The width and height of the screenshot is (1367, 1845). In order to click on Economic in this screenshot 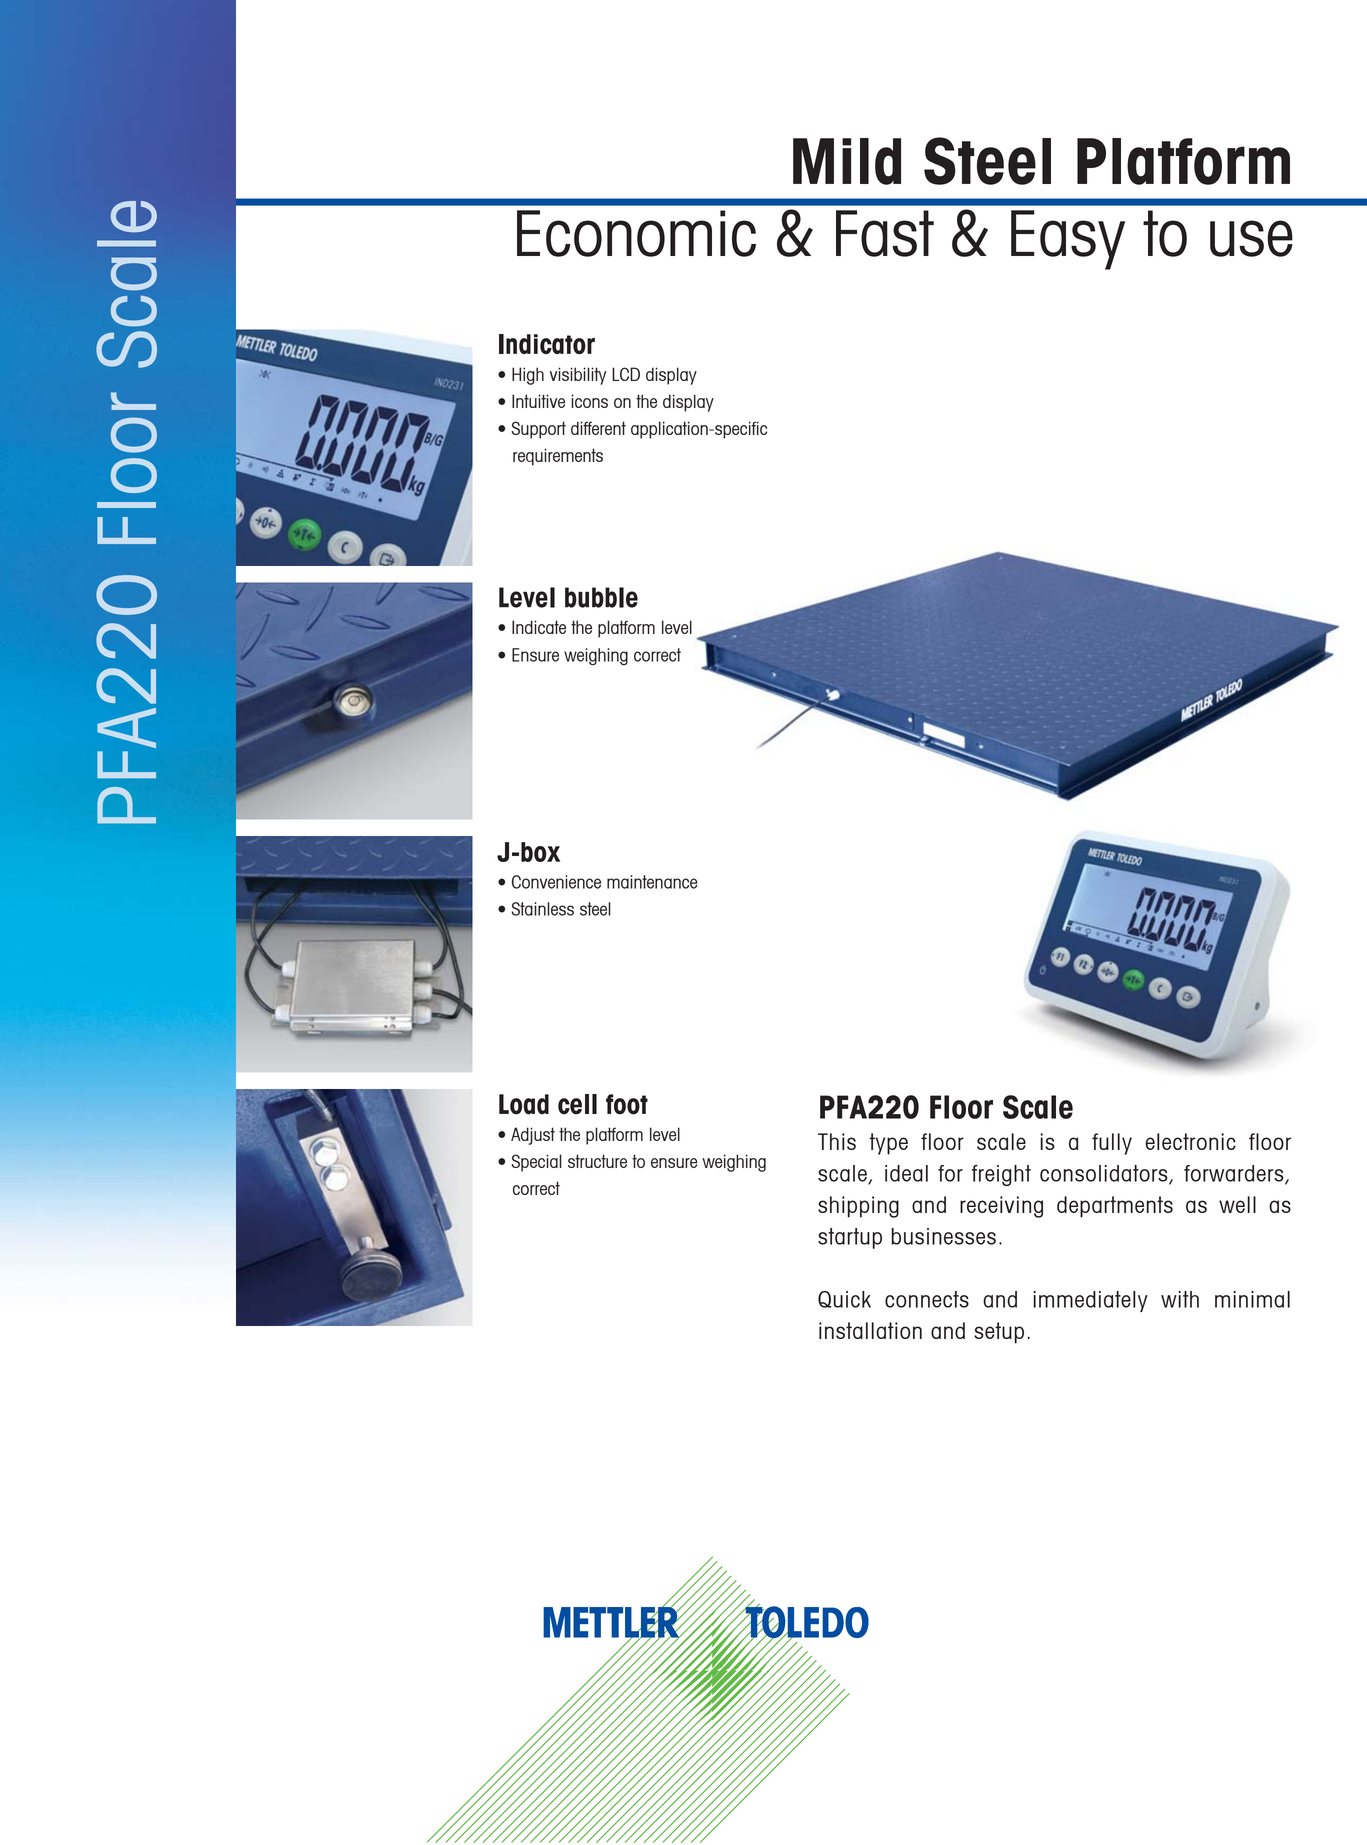, I will do `click(636, 233)`.
